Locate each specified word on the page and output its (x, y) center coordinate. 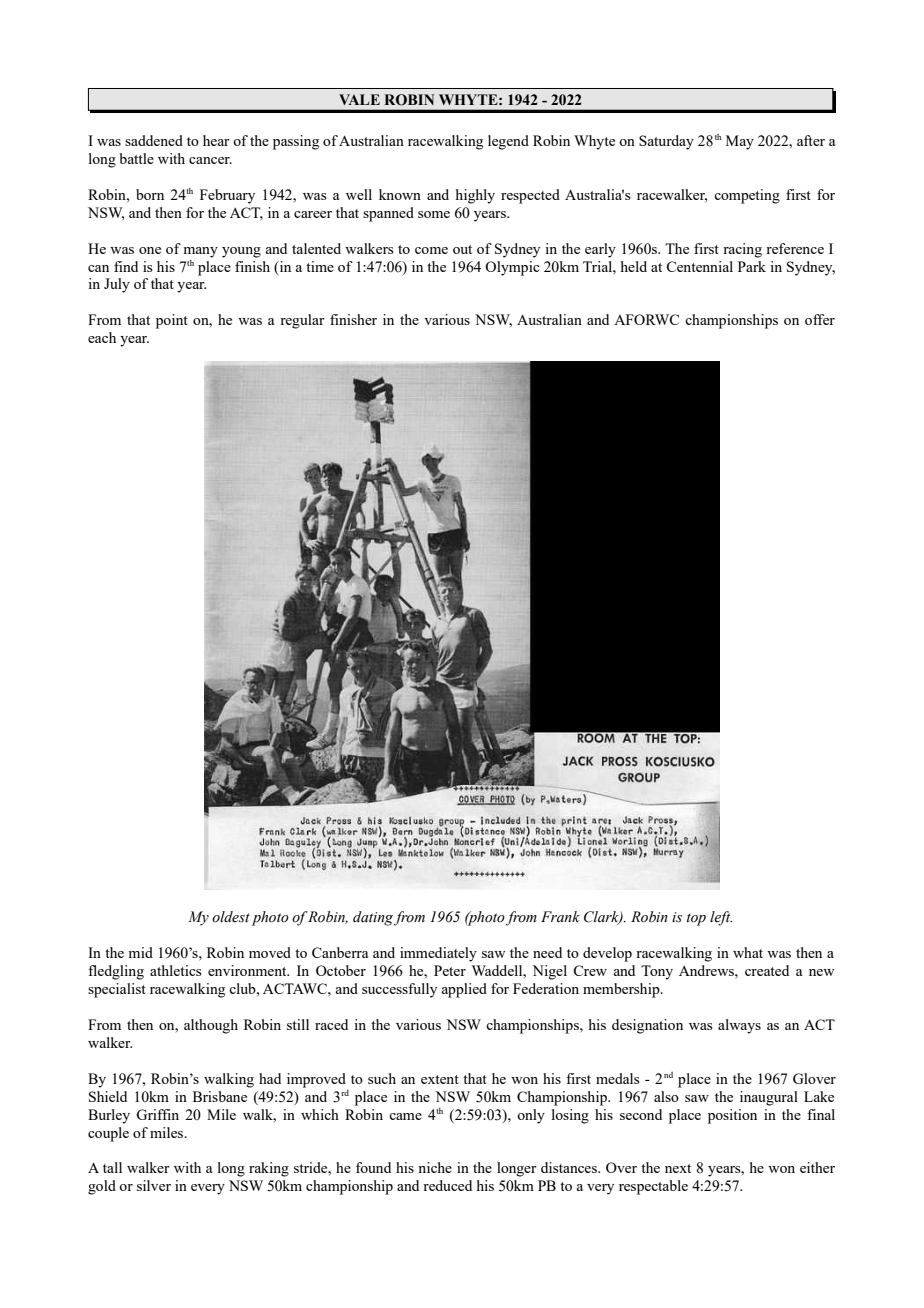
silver (154, 1185)
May (740, 142)
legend (508, 142)
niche (435, 1167)
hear (216, 140)
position (732, 1116)
